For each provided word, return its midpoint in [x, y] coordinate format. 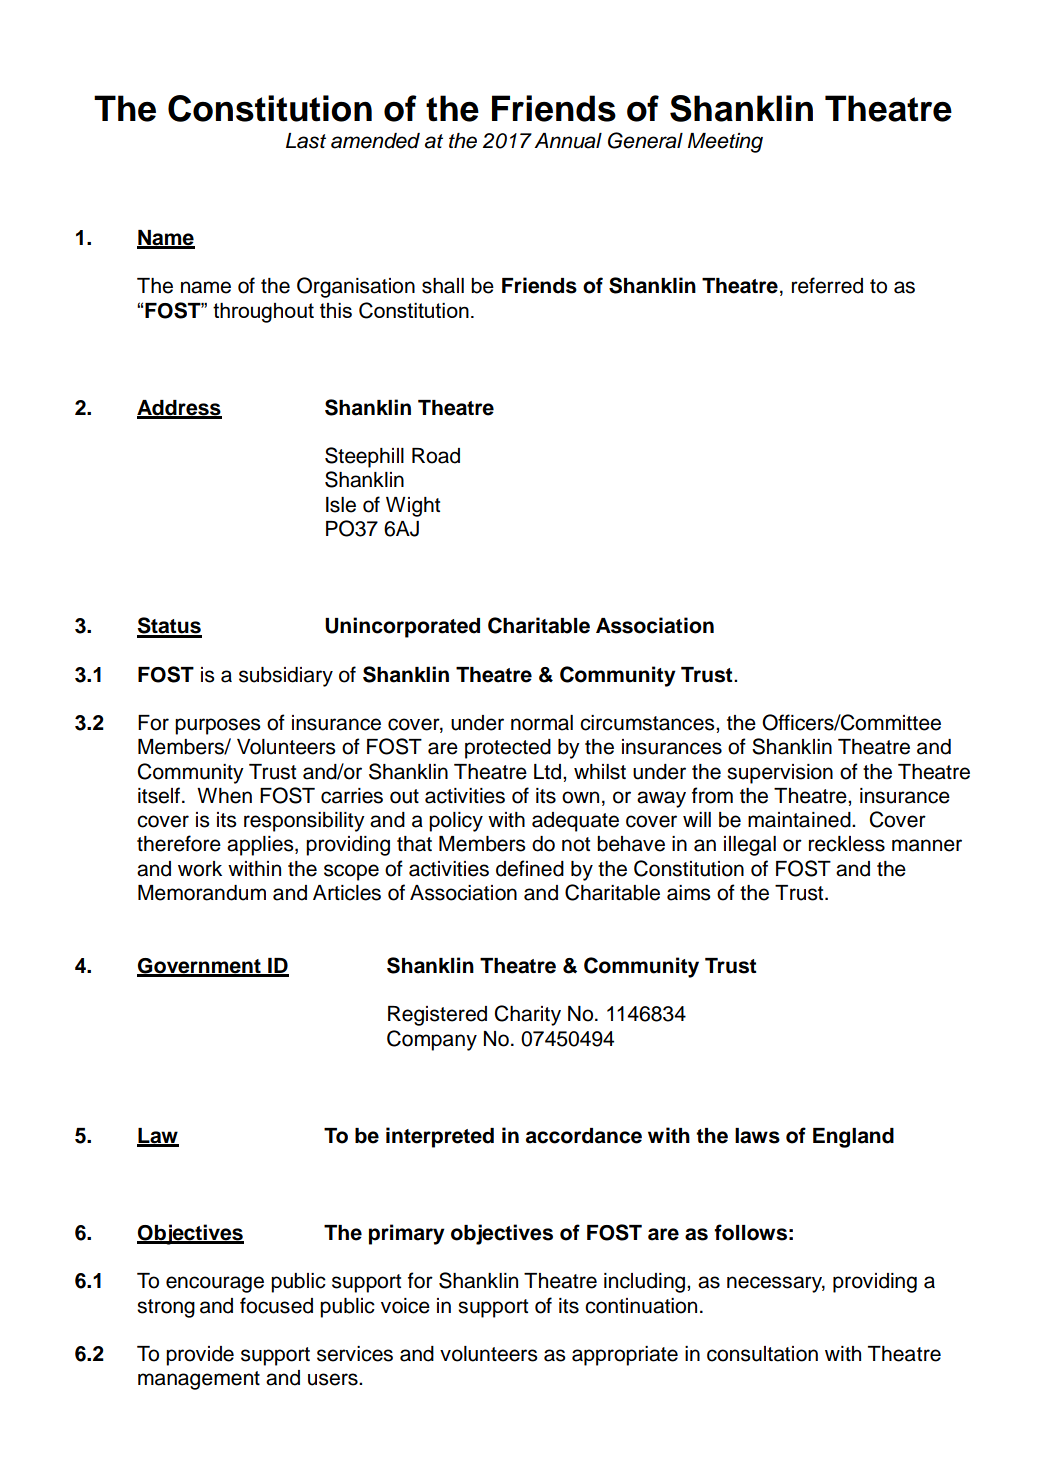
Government [200, 967]
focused [276, 1305]
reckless [847, 844]
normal [542, 723]
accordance [584, 1136]
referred [827, 285]
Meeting [725, 143]
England [853, 1138]
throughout [263, 313]
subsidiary [286, 677]
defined [530, 868]
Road [436, 456]
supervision [780, 774]
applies [261, 846]
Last [306, 141]
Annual [568, 141]
